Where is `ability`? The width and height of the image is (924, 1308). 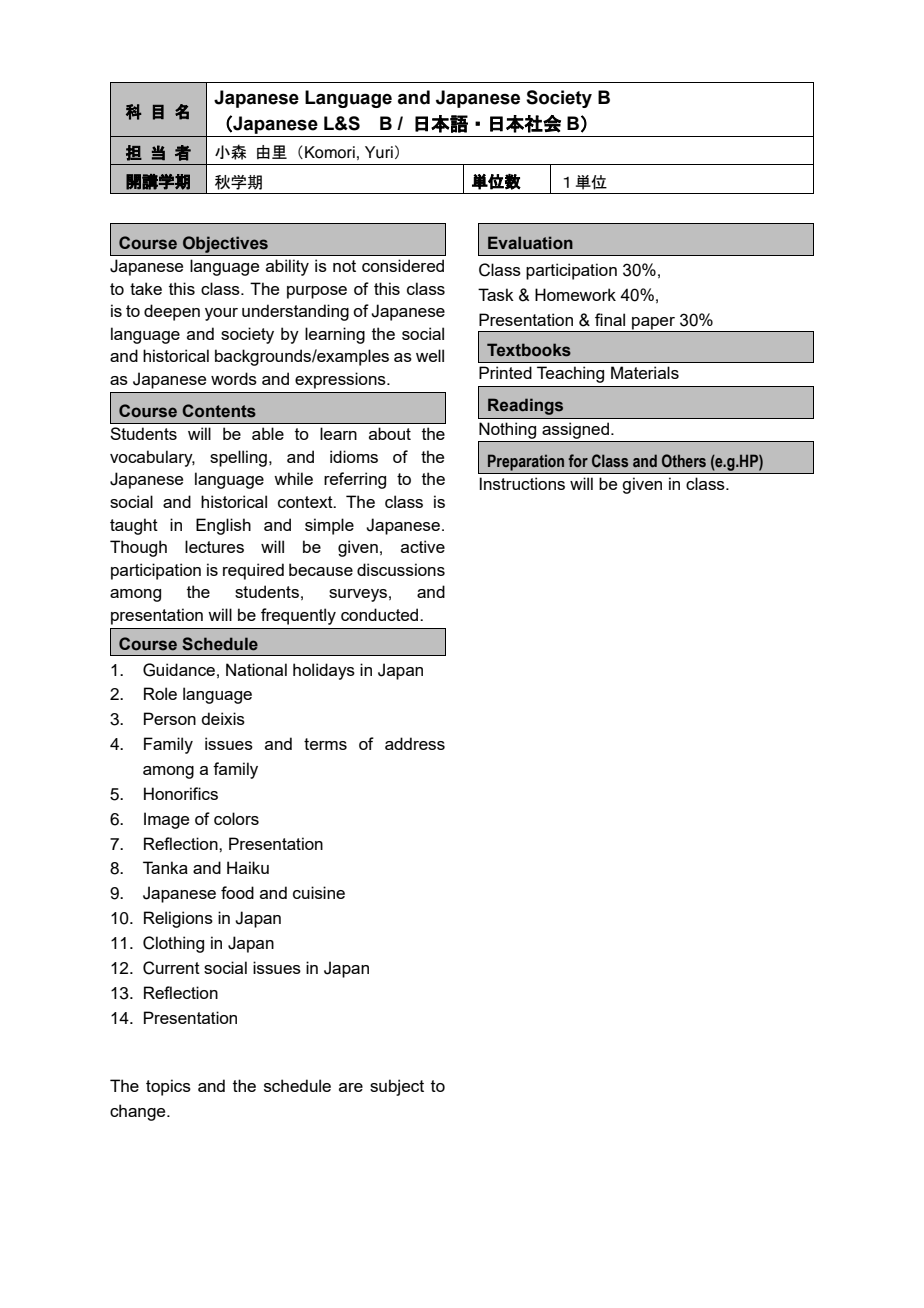
ability is located at coordinates (287, 267).
